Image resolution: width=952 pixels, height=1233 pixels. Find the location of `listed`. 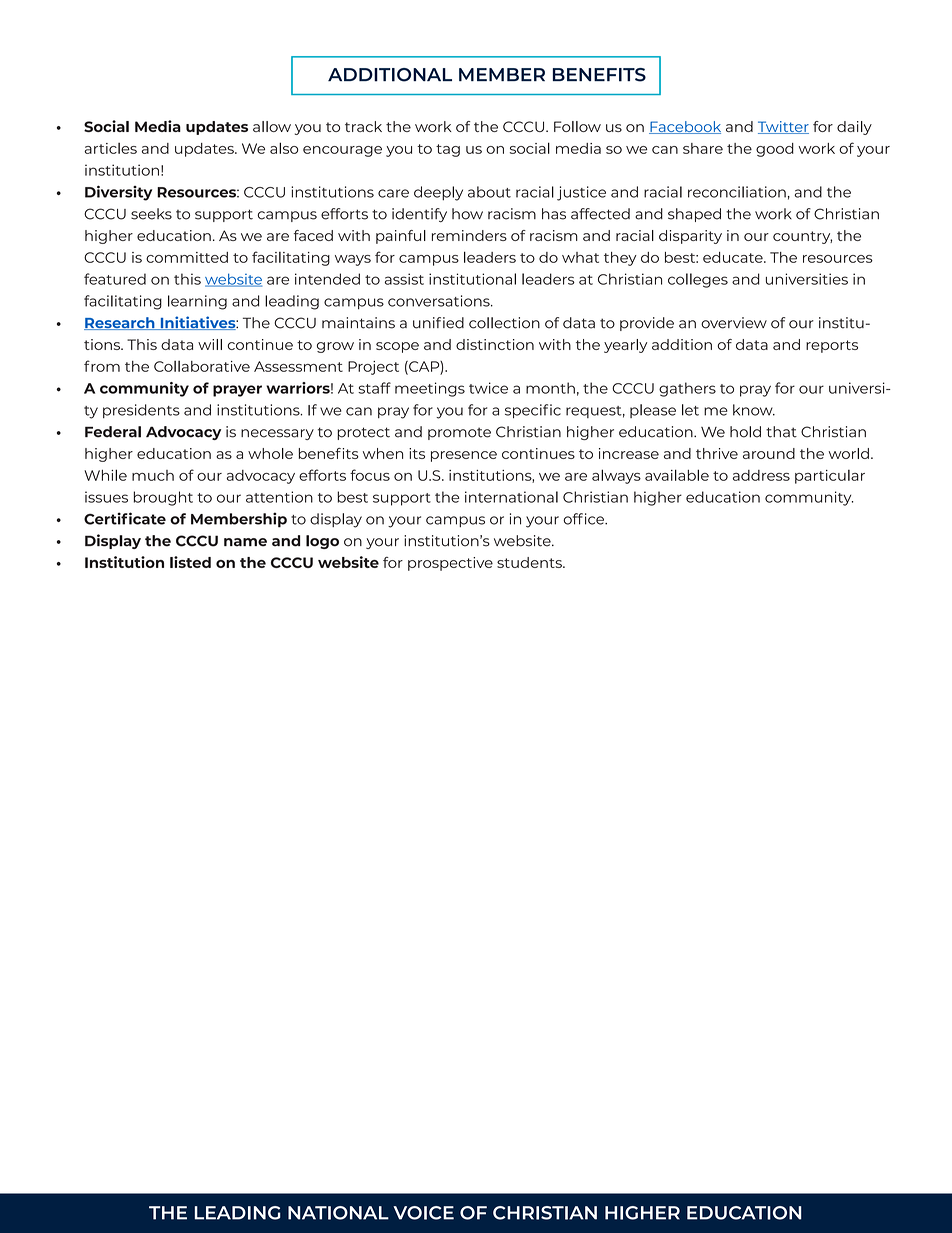

listed is located at coordinates (190, 562).
